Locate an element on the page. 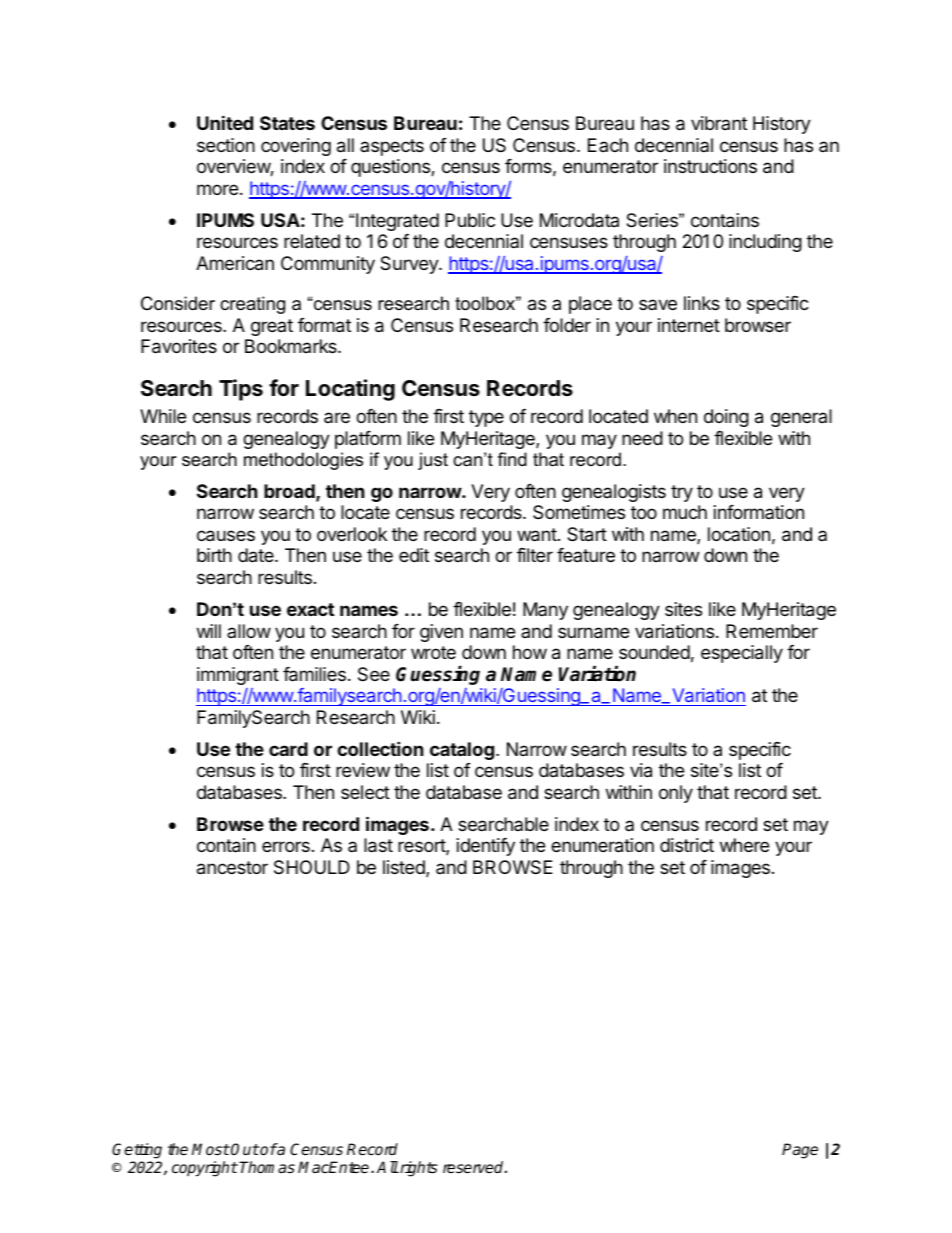  especially is located at coordinates (742, 654).
